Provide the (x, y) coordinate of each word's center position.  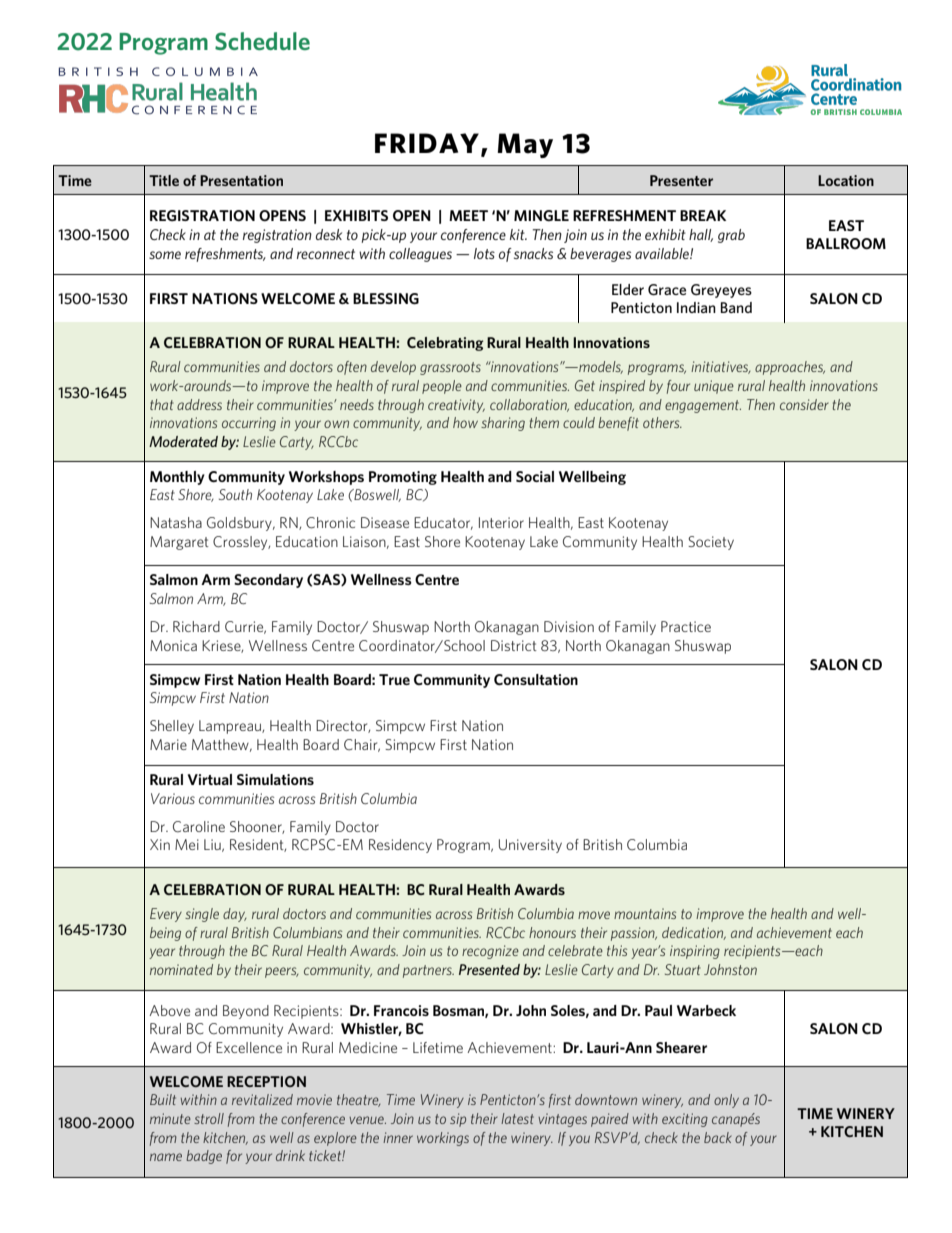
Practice (686, 626)
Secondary (268, 581)
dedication (694, 933)
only (726, 1101)
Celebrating (445, 344)
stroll (209, 1118)
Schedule (262, 41)
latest (517, 1118)
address (199, 404)
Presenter (681, 180)
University (530, 846)
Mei (187, 844)
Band (736, 307)
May (525, 145)
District (514, 645)
